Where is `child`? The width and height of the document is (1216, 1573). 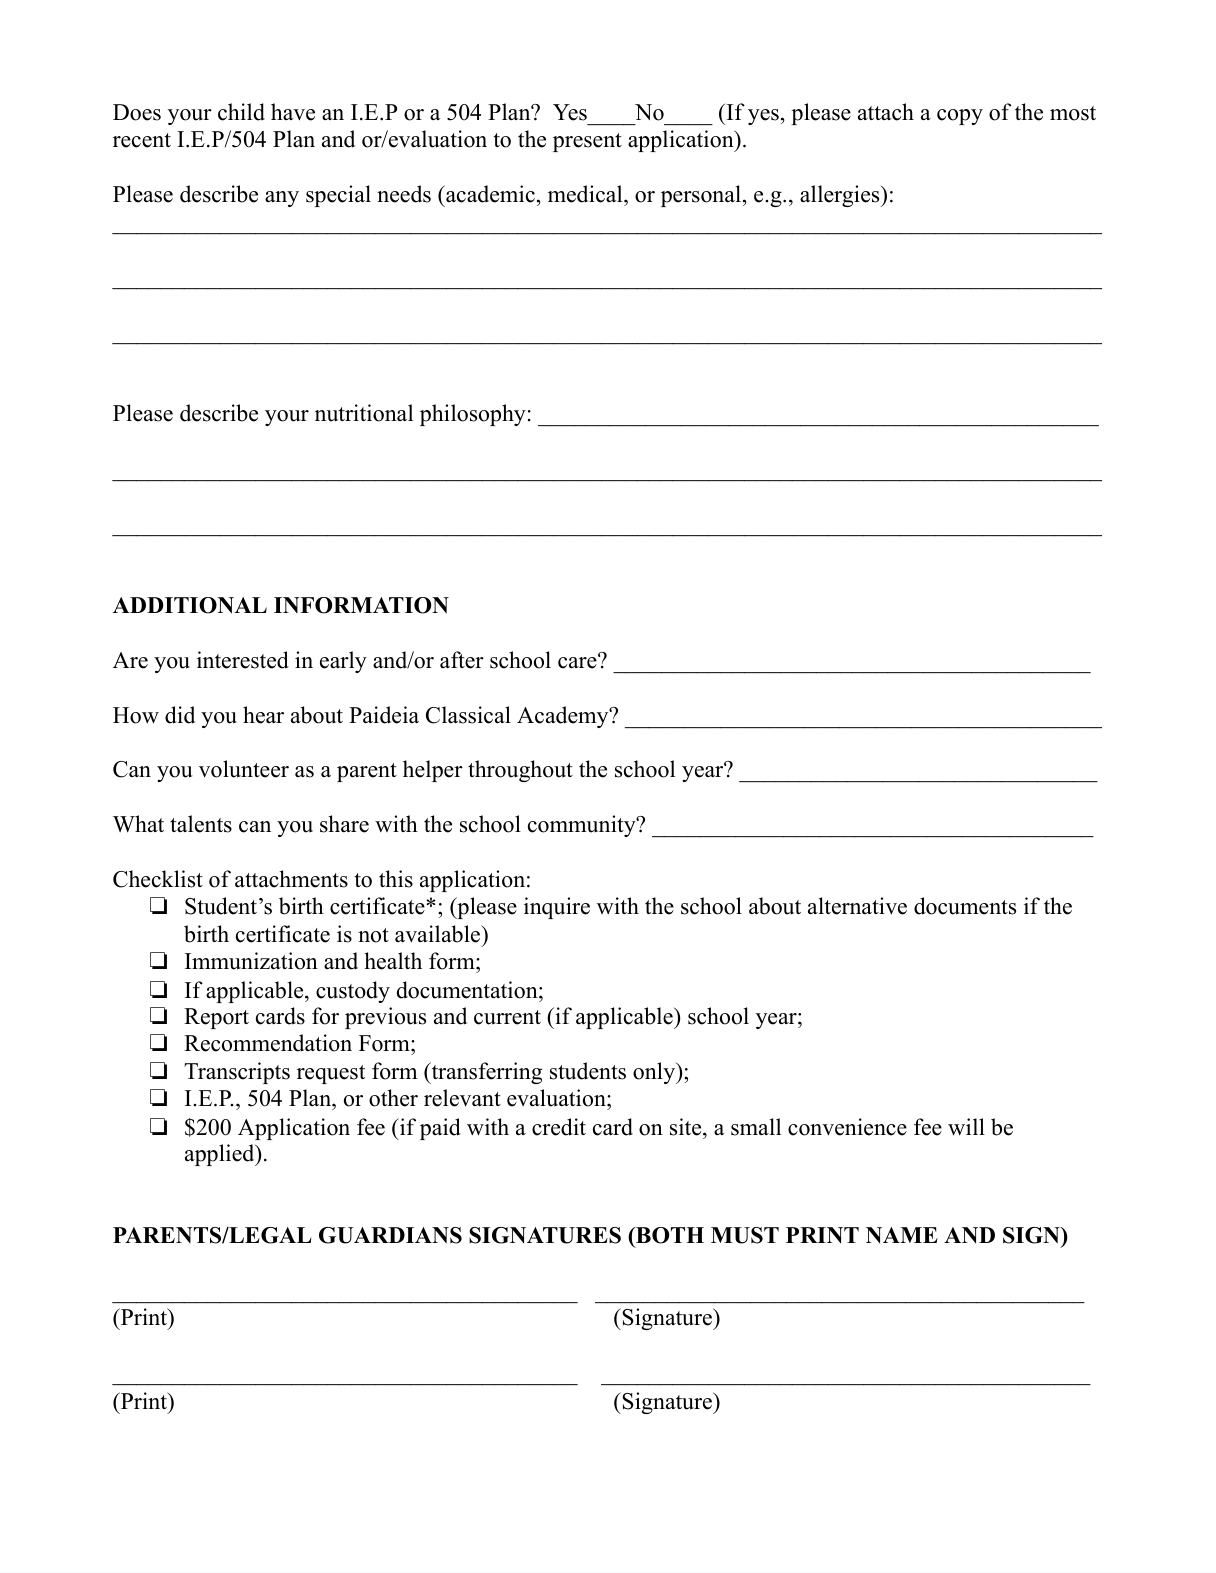 child is located at coordinates (241, 112).
